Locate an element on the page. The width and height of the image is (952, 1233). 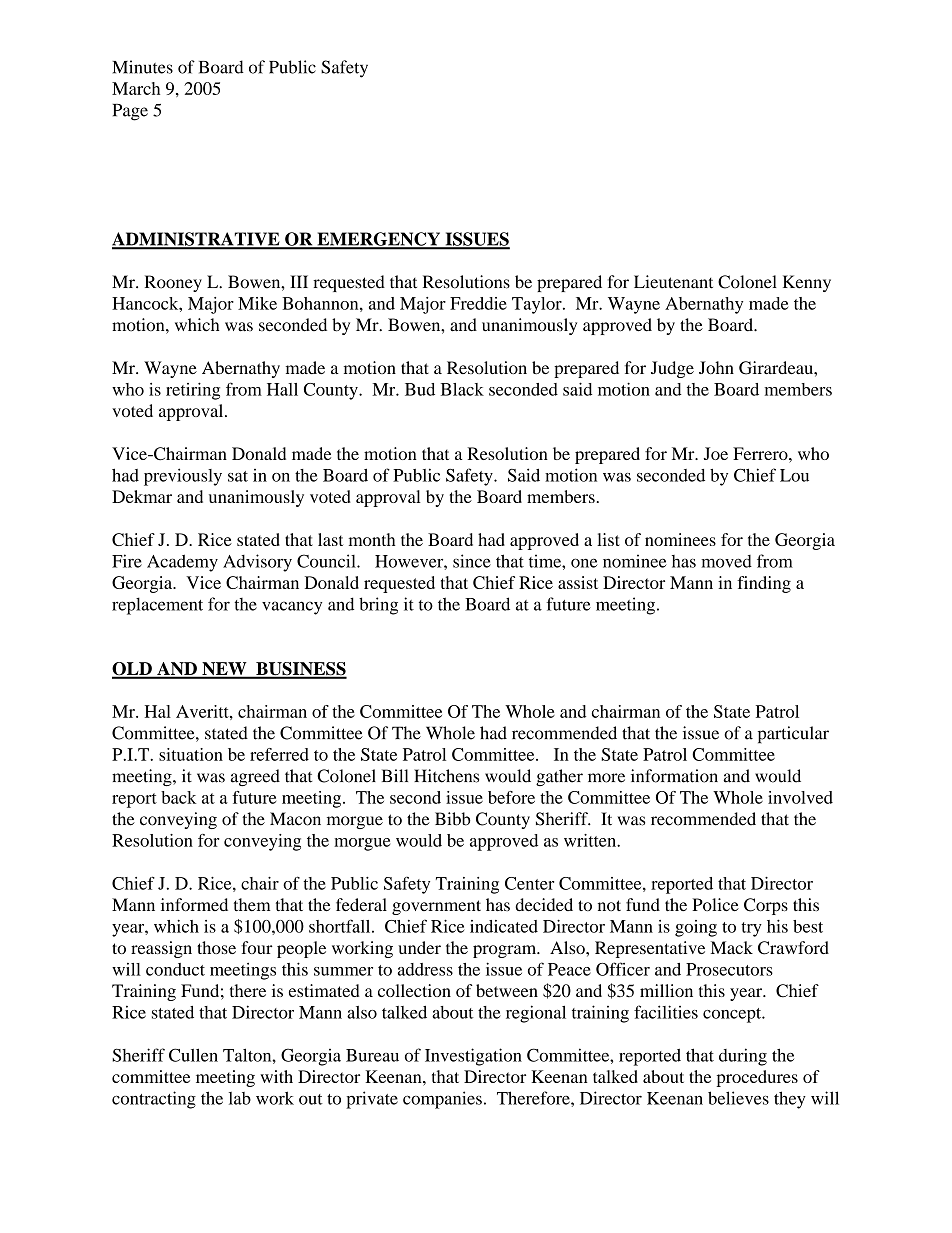
March is located at coordinates (136, 88).
